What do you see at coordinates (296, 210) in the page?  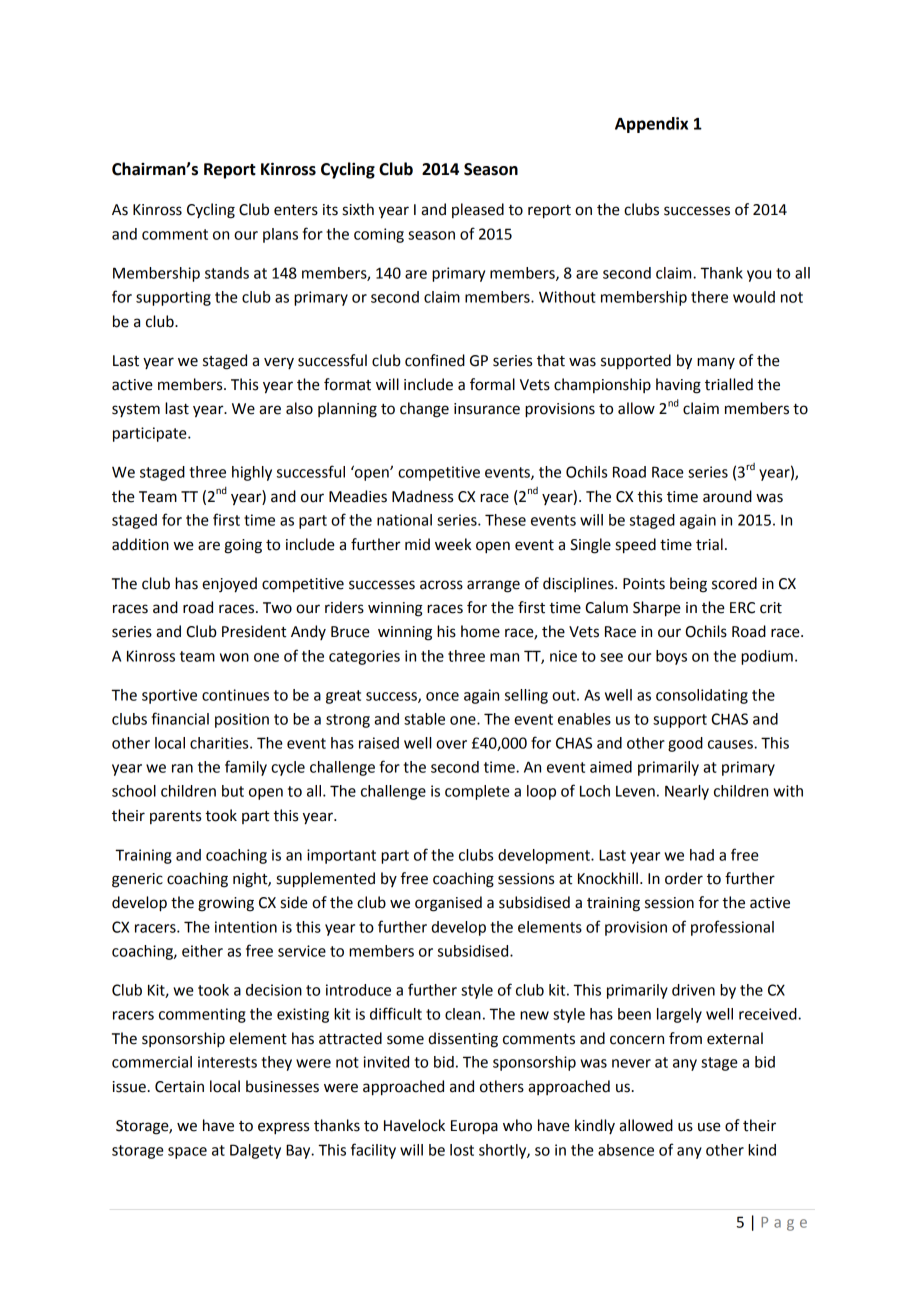 I see `enters` at bounding box center [296, 210].
